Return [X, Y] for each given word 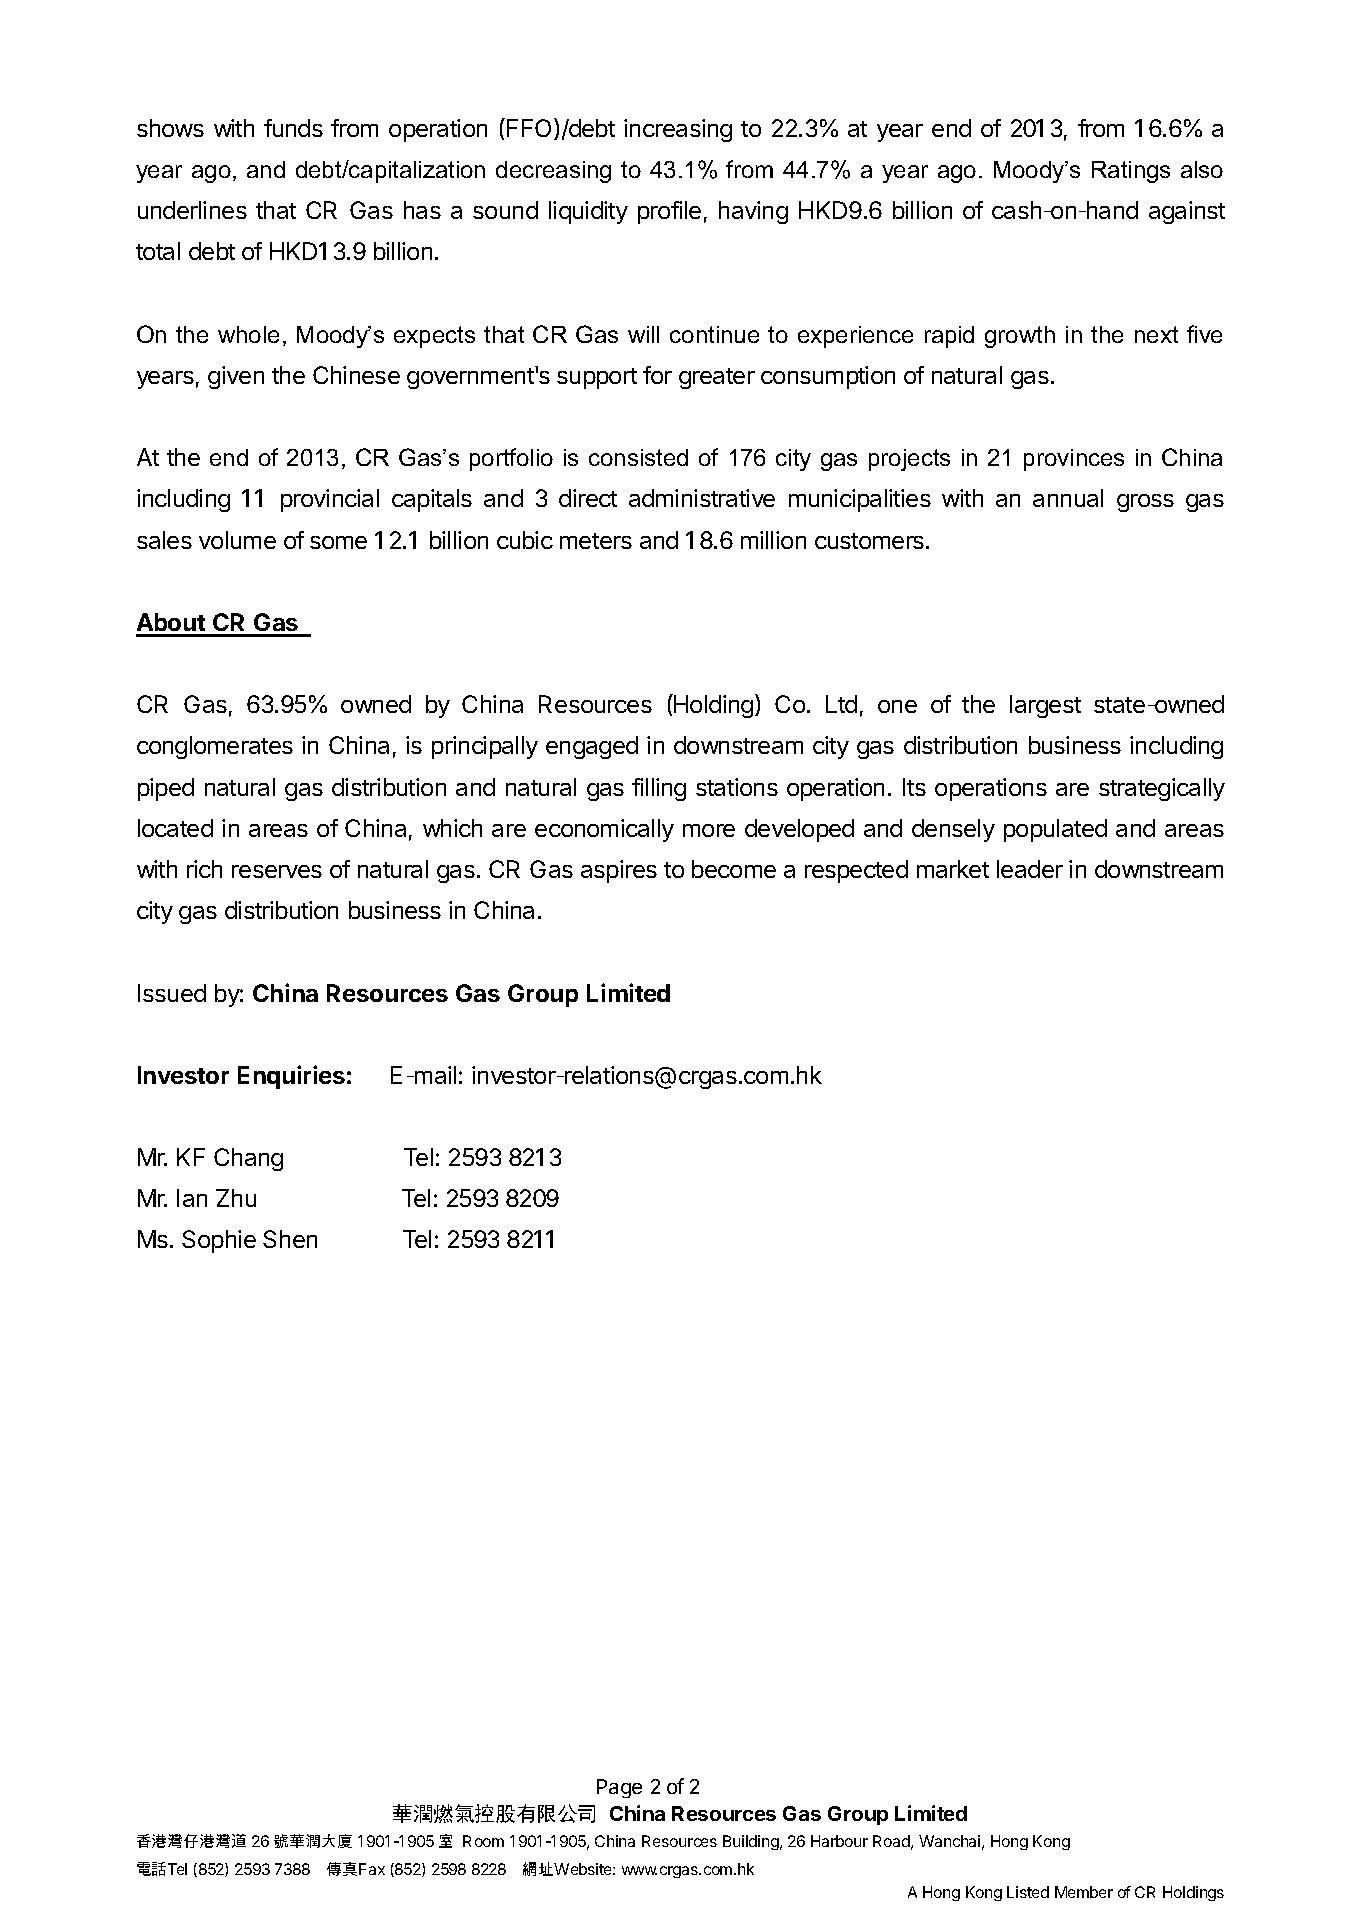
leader [1030, 869]
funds [293, 128]
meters [596, 541]
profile [669, 212]
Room [483, 1841]
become [734, 869]
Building [752, 1842]
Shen [290, 1239]
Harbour [839, 1841]
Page [619, 1788]
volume [237, 540]
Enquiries [291, 1077]
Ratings [1131, 172]
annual [1068, 498]
